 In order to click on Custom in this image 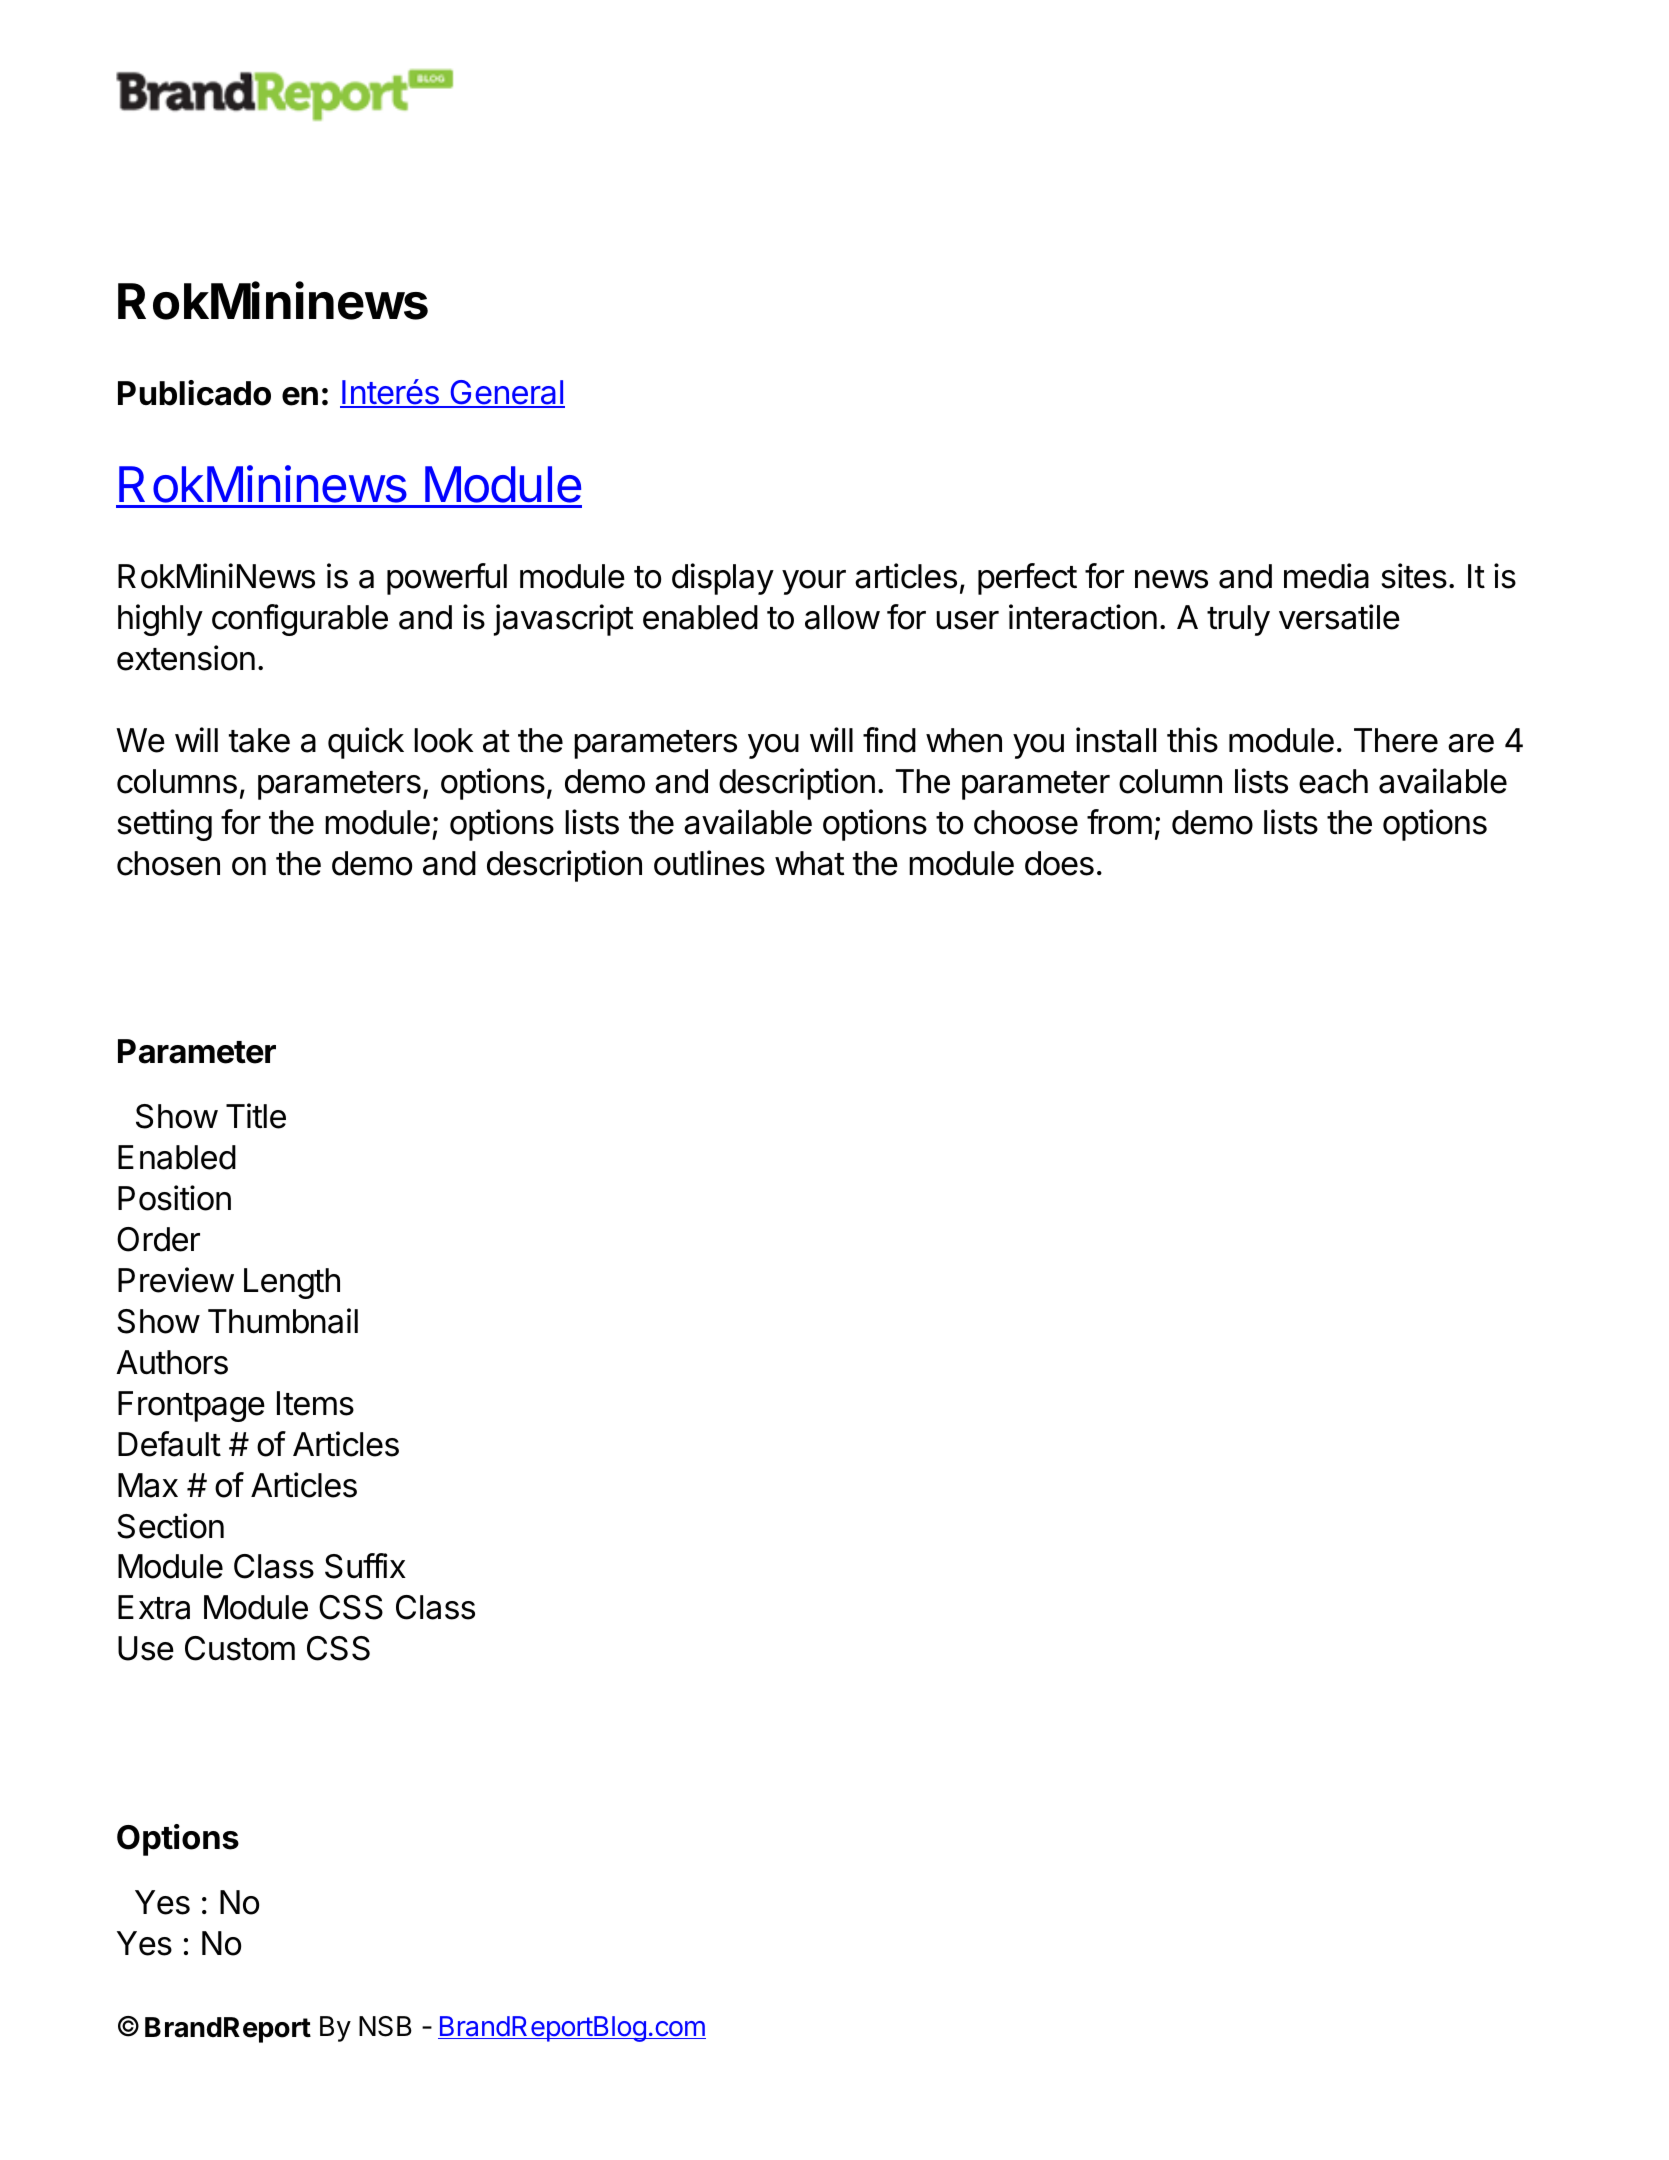, I will do `click(240, 1648)`.
